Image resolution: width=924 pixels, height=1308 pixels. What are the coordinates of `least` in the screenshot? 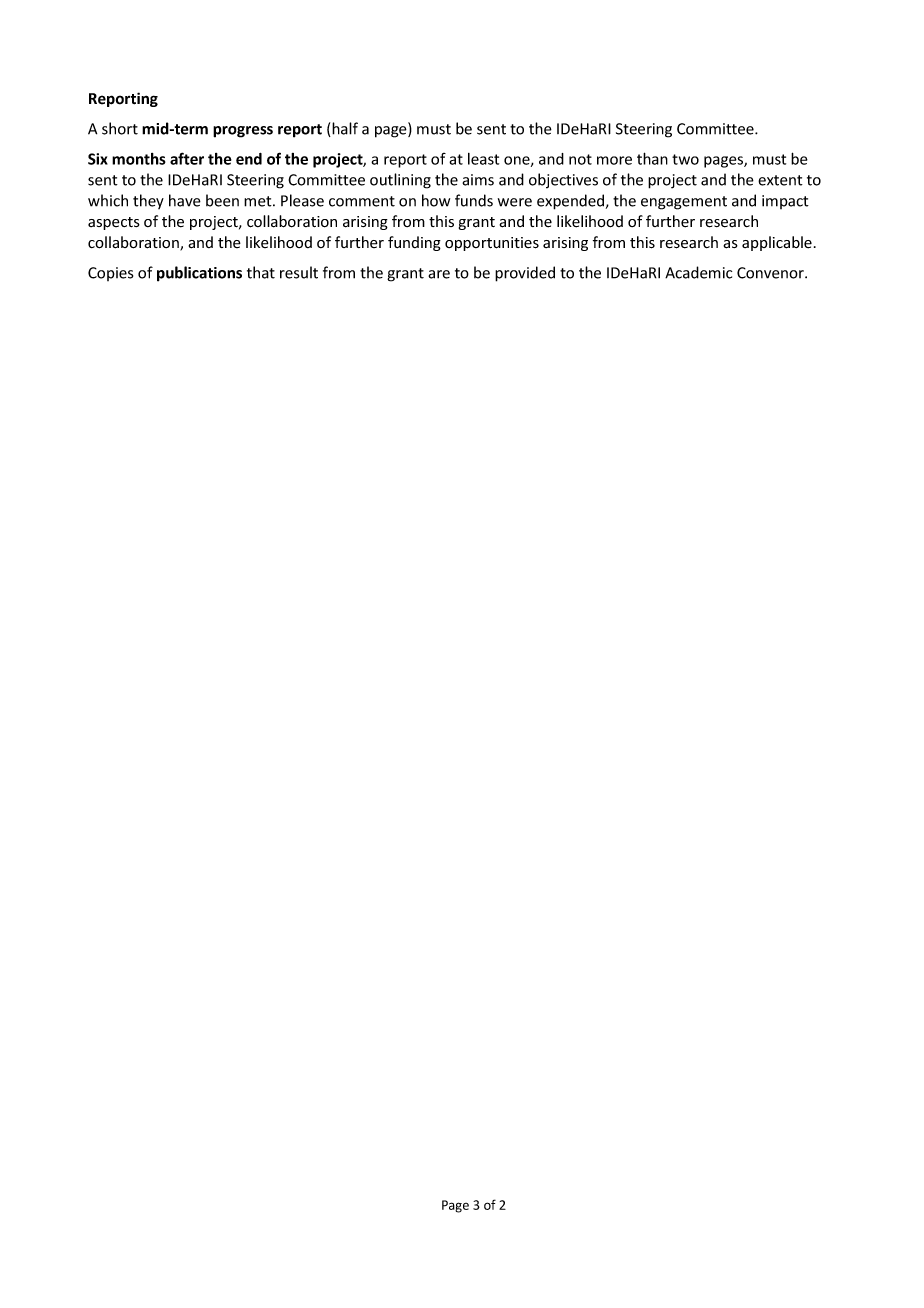 It's located at (483, 159).
